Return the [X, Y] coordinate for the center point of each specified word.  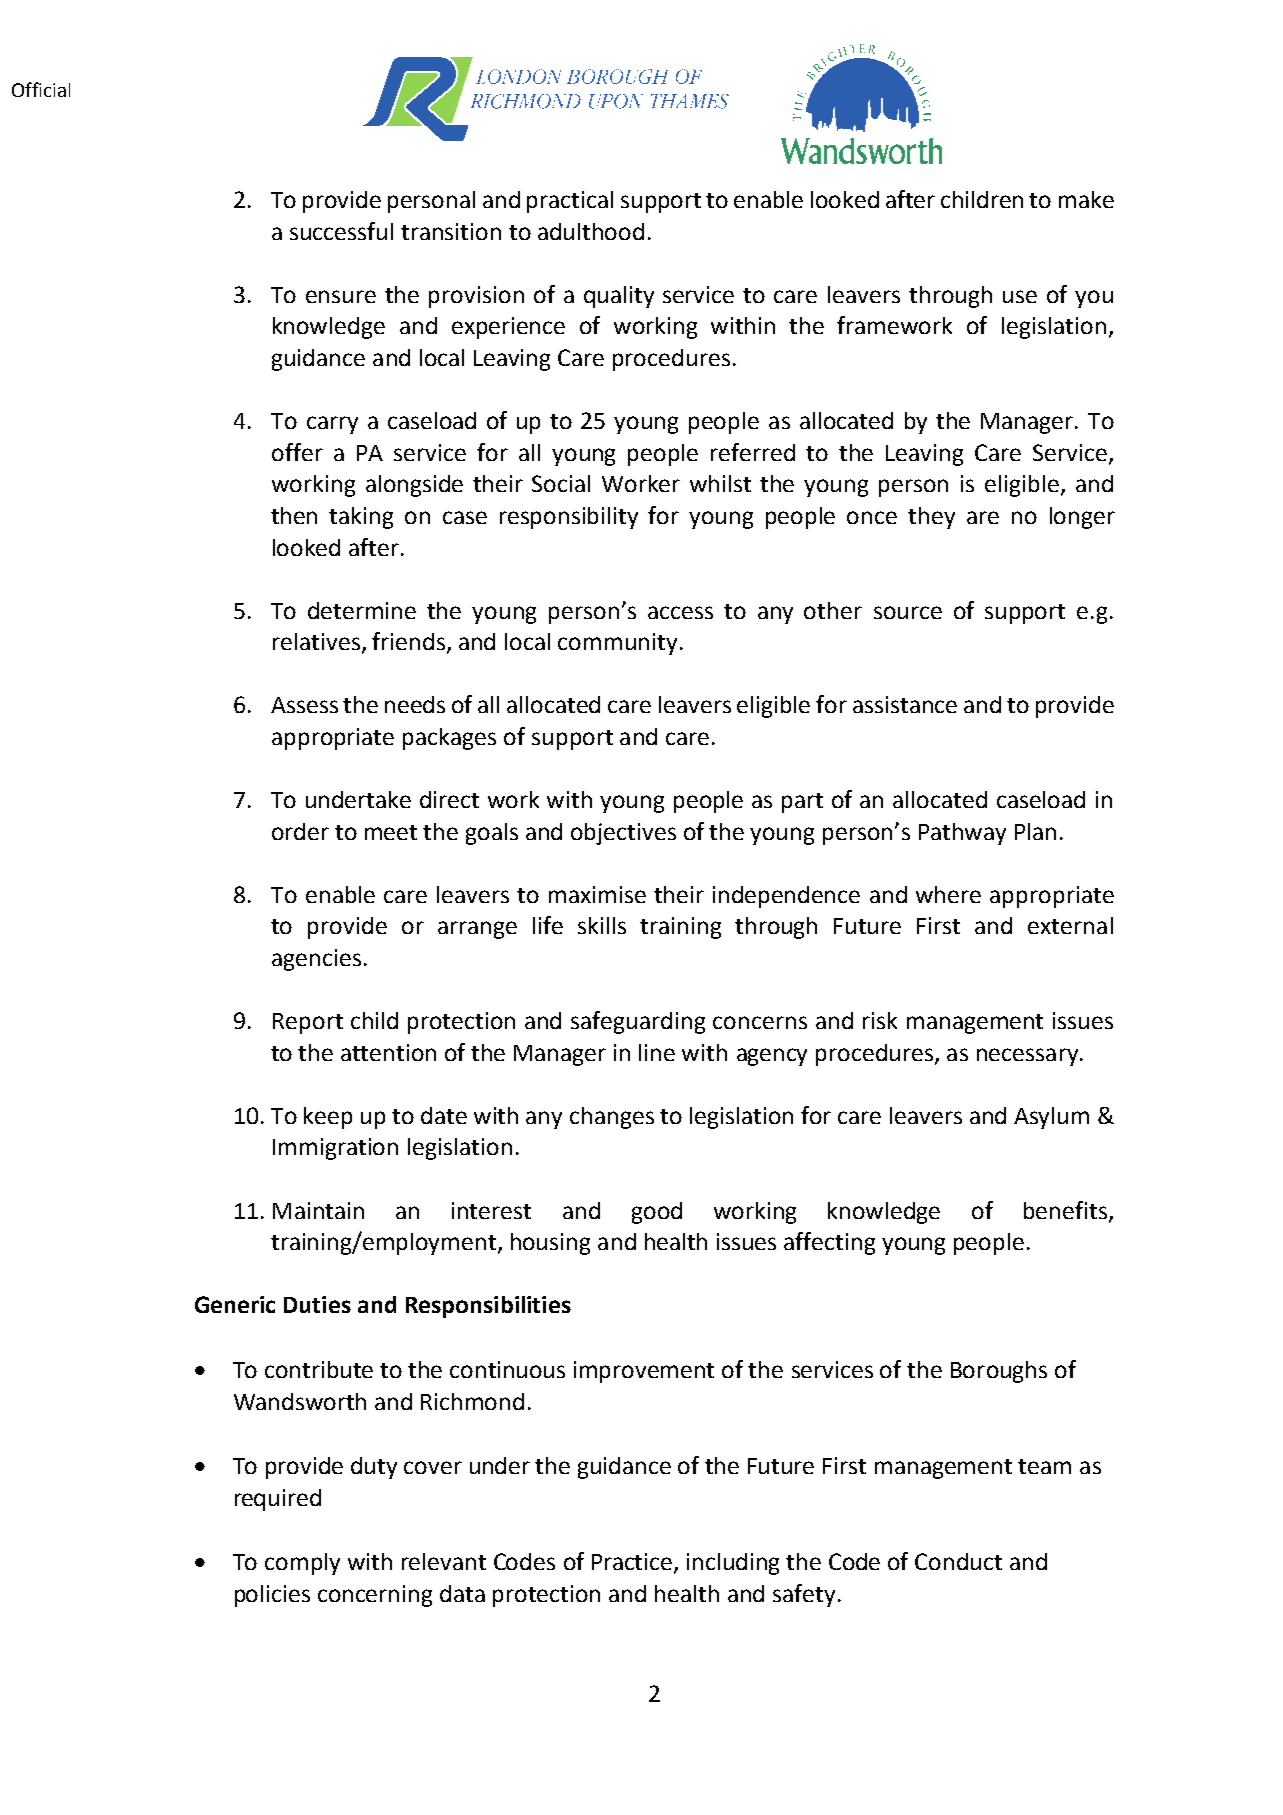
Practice [633, 1563]
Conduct [958, 1561]
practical [570, 202]
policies [272, 1596]
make [1086, 199]
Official [41, 89]
